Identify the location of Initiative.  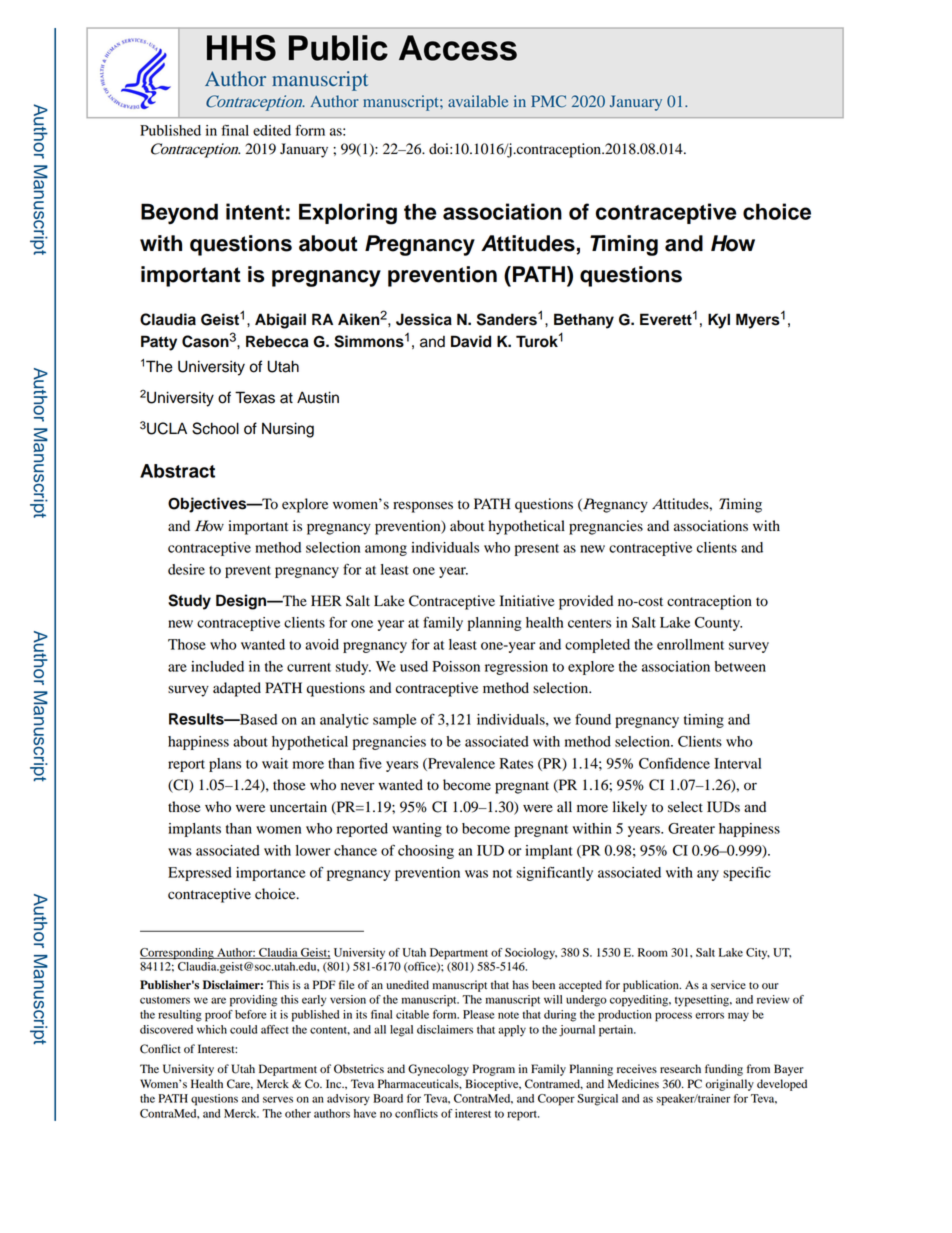
(527, 600).
